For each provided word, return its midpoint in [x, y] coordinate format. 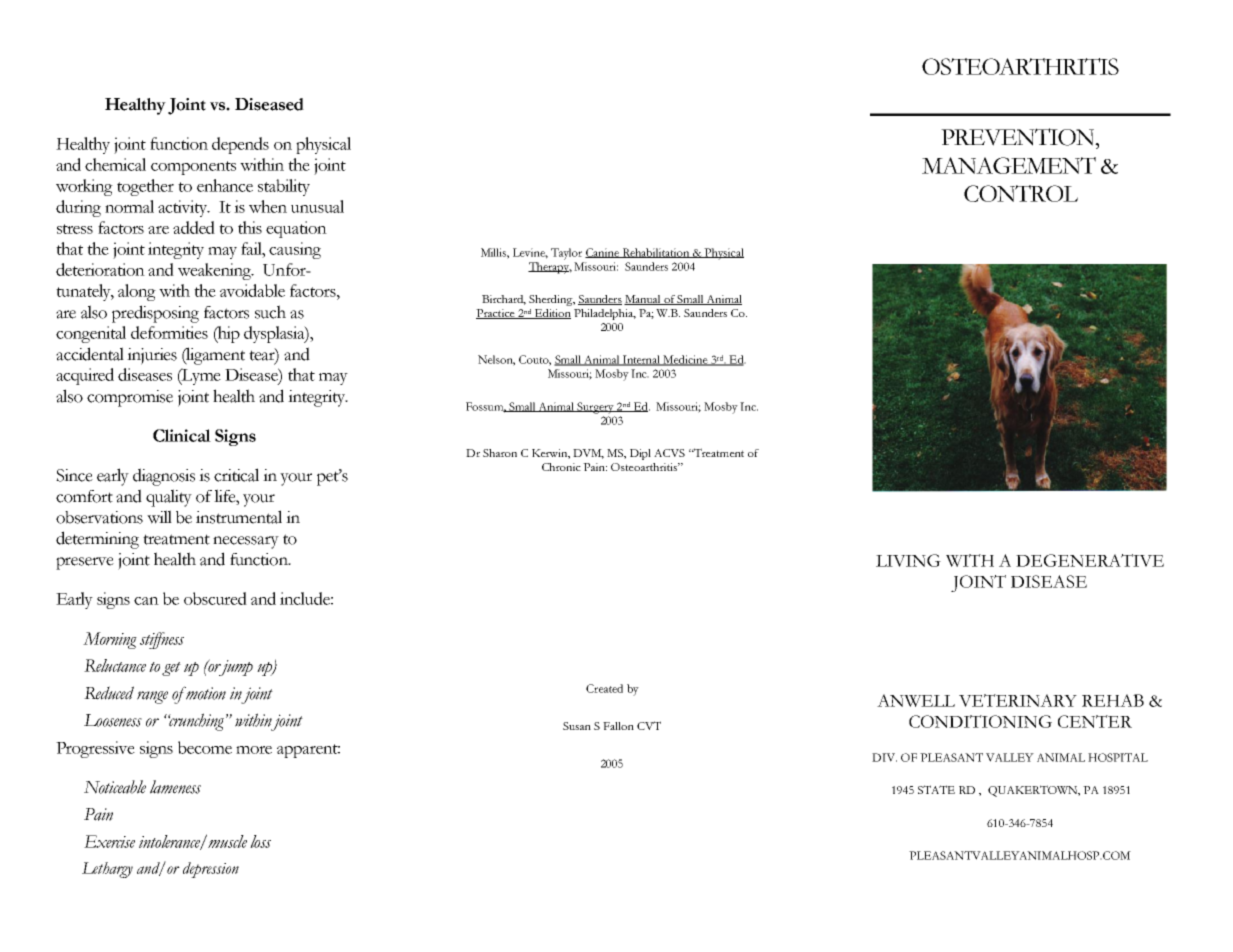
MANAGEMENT [1009, 165]
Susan [577, 726]
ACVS [669, 453]
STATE [936, 789]
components [193, 168]
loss [260, 841]
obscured [215, 598]
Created [604, 688]
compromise [130, 398]
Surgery [595, 408]
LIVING [908, 560]
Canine [603, 253]
